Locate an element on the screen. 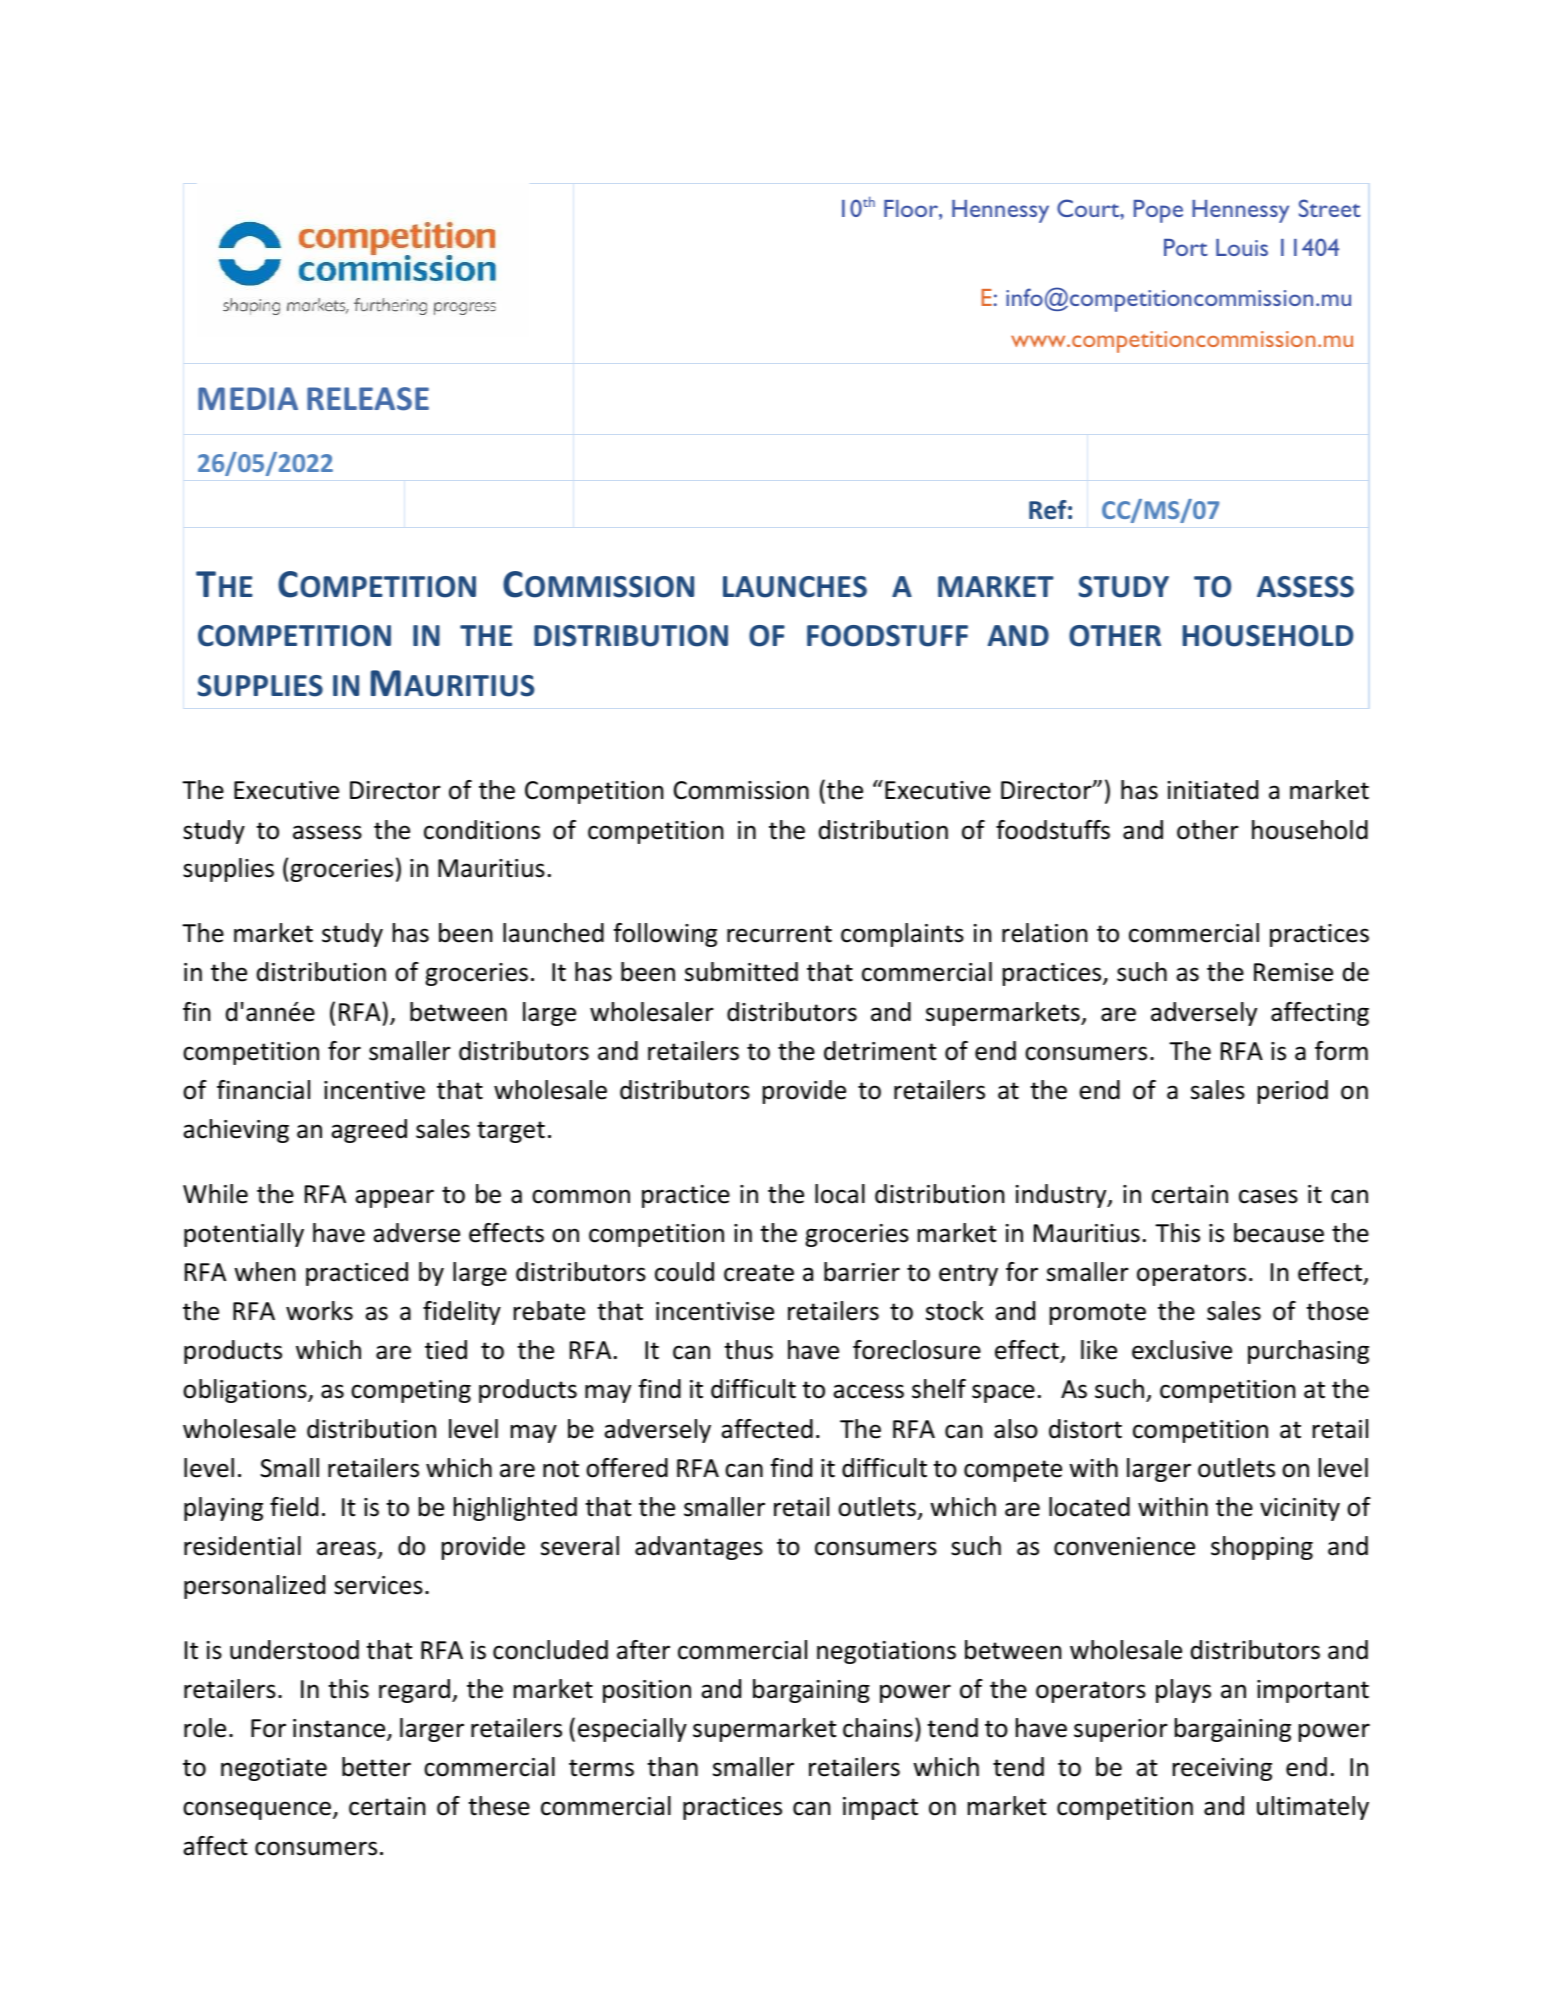 The height and width of the screenshot is (2009, 1552). period is located at coordinates (1293, 1092).
